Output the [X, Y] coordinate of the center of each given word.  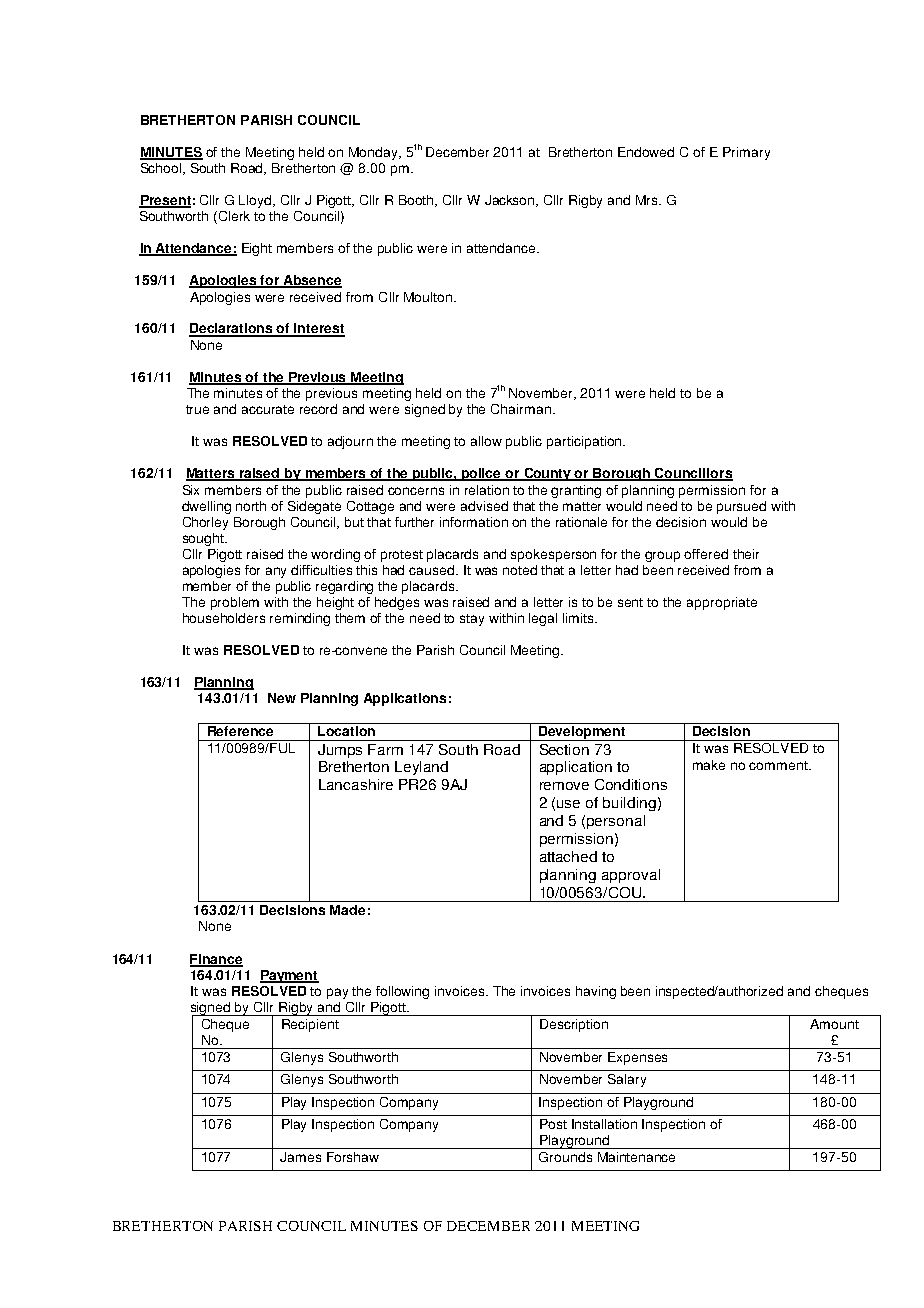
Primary [746, 153]
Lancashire [356, 784]
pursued [741, 507]
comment [779, 765]
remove [564, 786]
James [300, 1157]
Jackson [511, 201]
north [251, 506]
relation [487, 490]
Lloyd [256, 201]
